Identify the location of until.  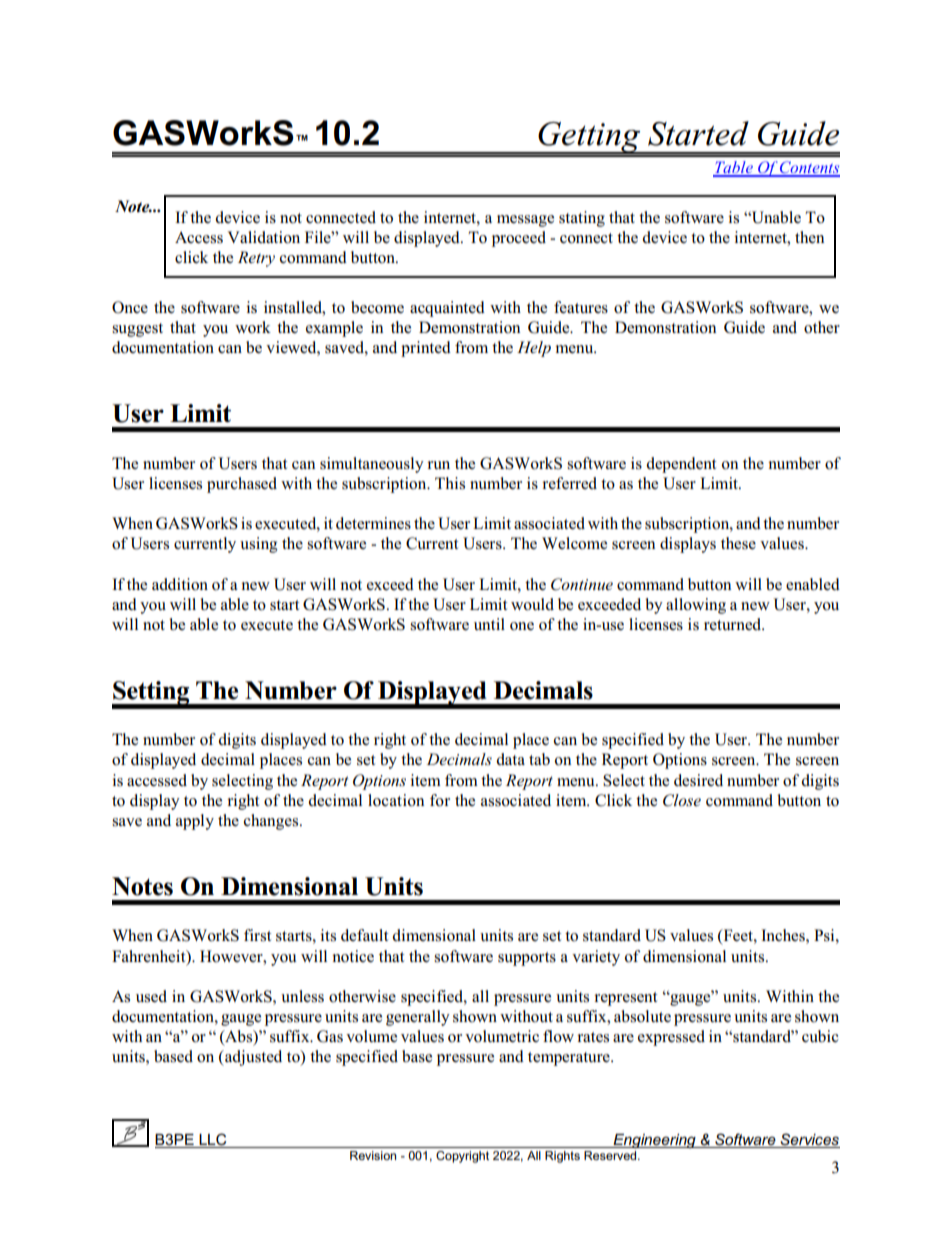
(489, 624).
